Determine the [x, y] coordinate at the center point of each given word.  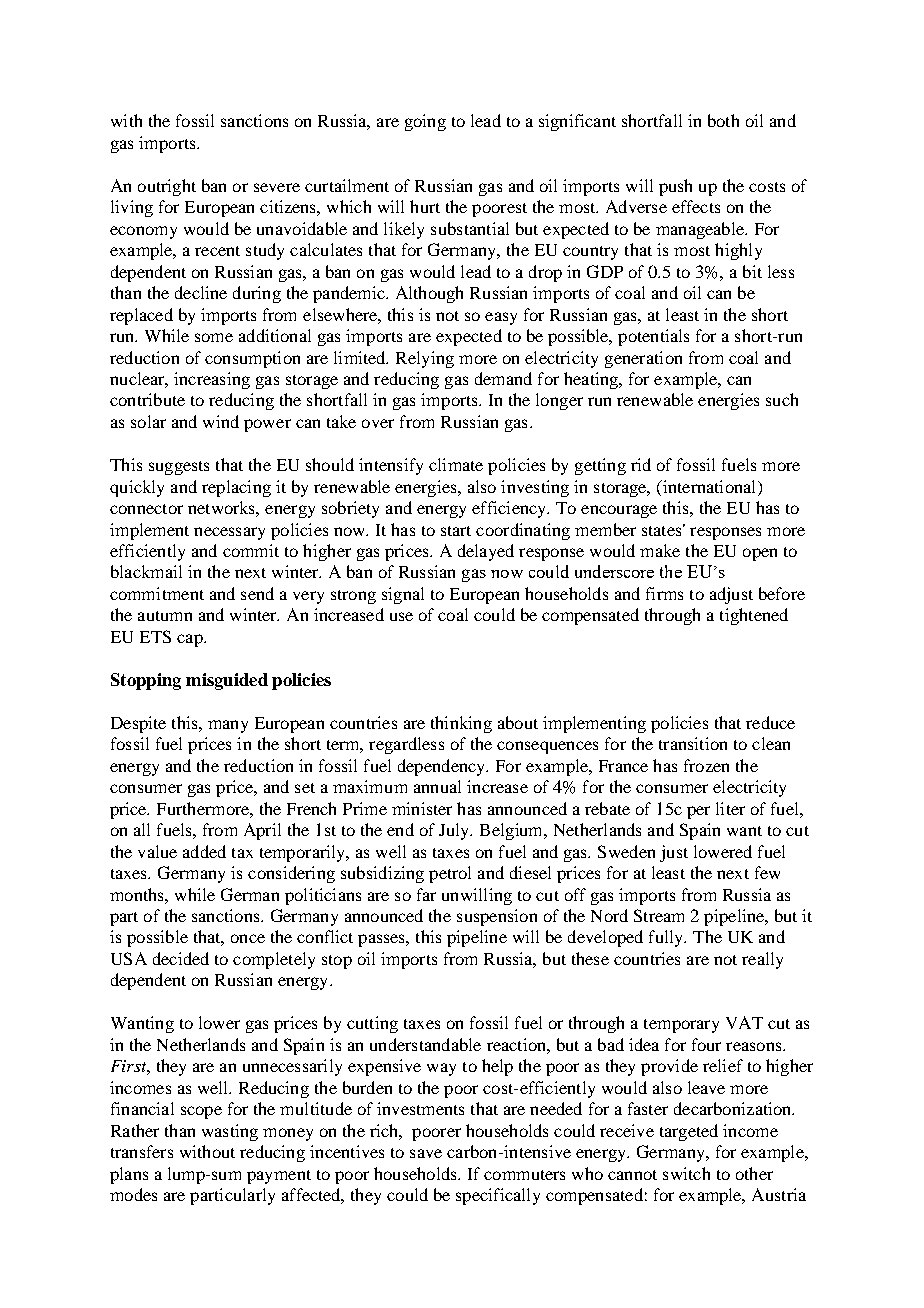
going [425, 122]
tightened [754, 616]
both [723, 120]
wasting [230, 1132]
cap [191, 640]
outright [167, 187]
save [426, 1153]
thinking [461, 724]
